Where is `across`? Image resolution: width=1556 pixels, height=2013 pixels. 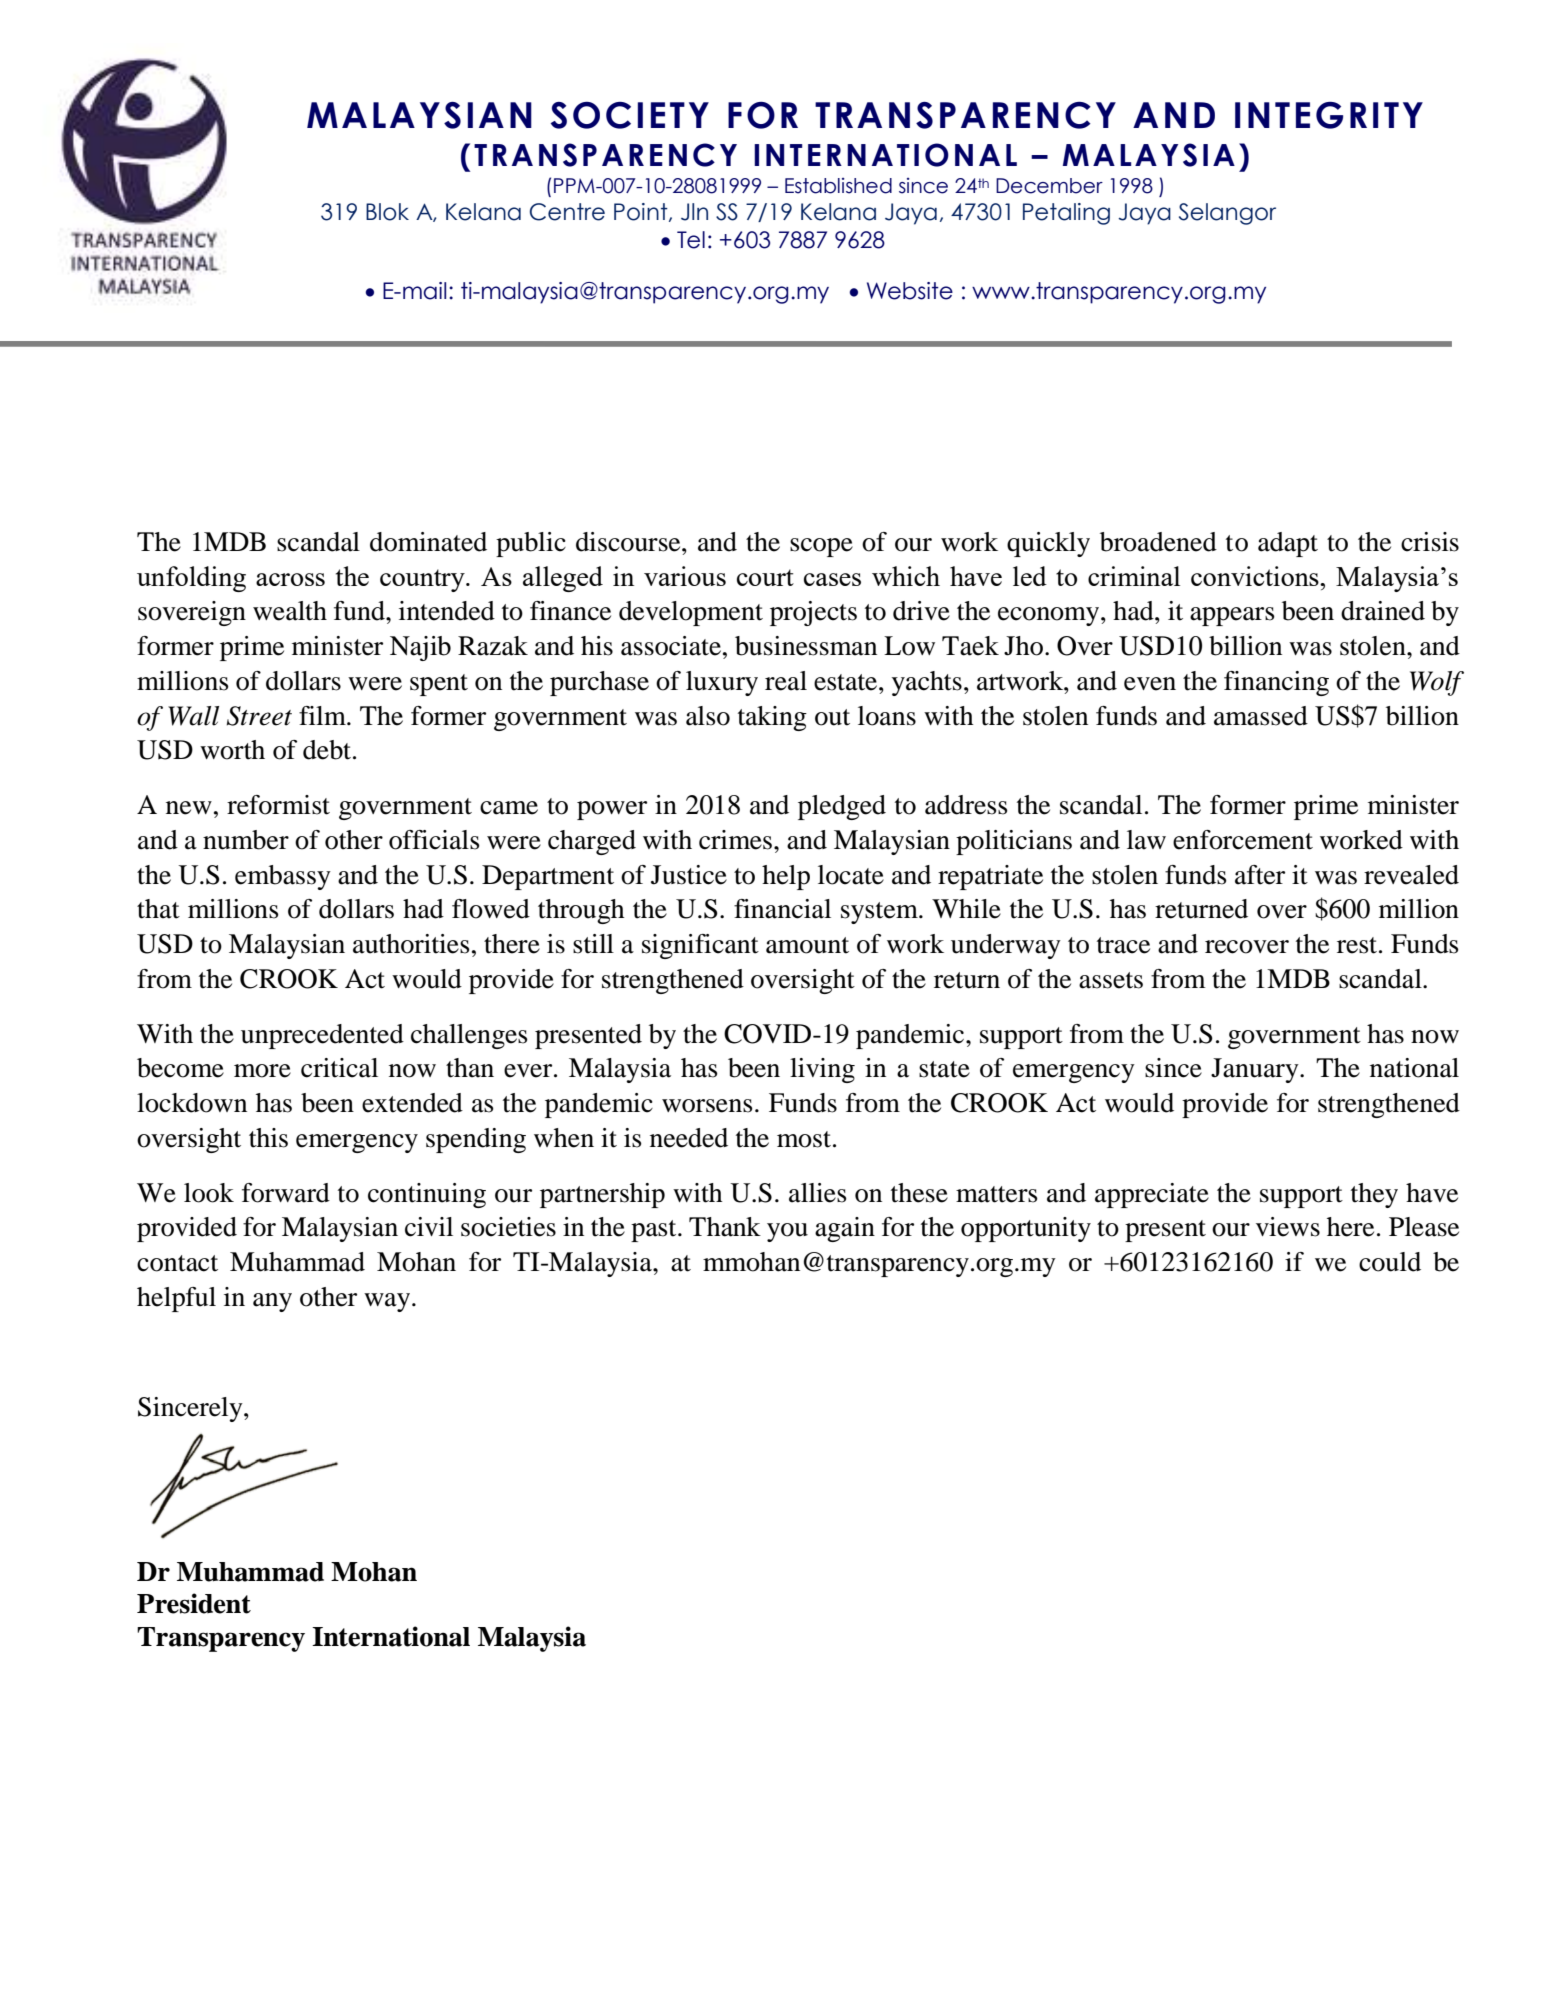 across is located at coordinates (290, 579).
